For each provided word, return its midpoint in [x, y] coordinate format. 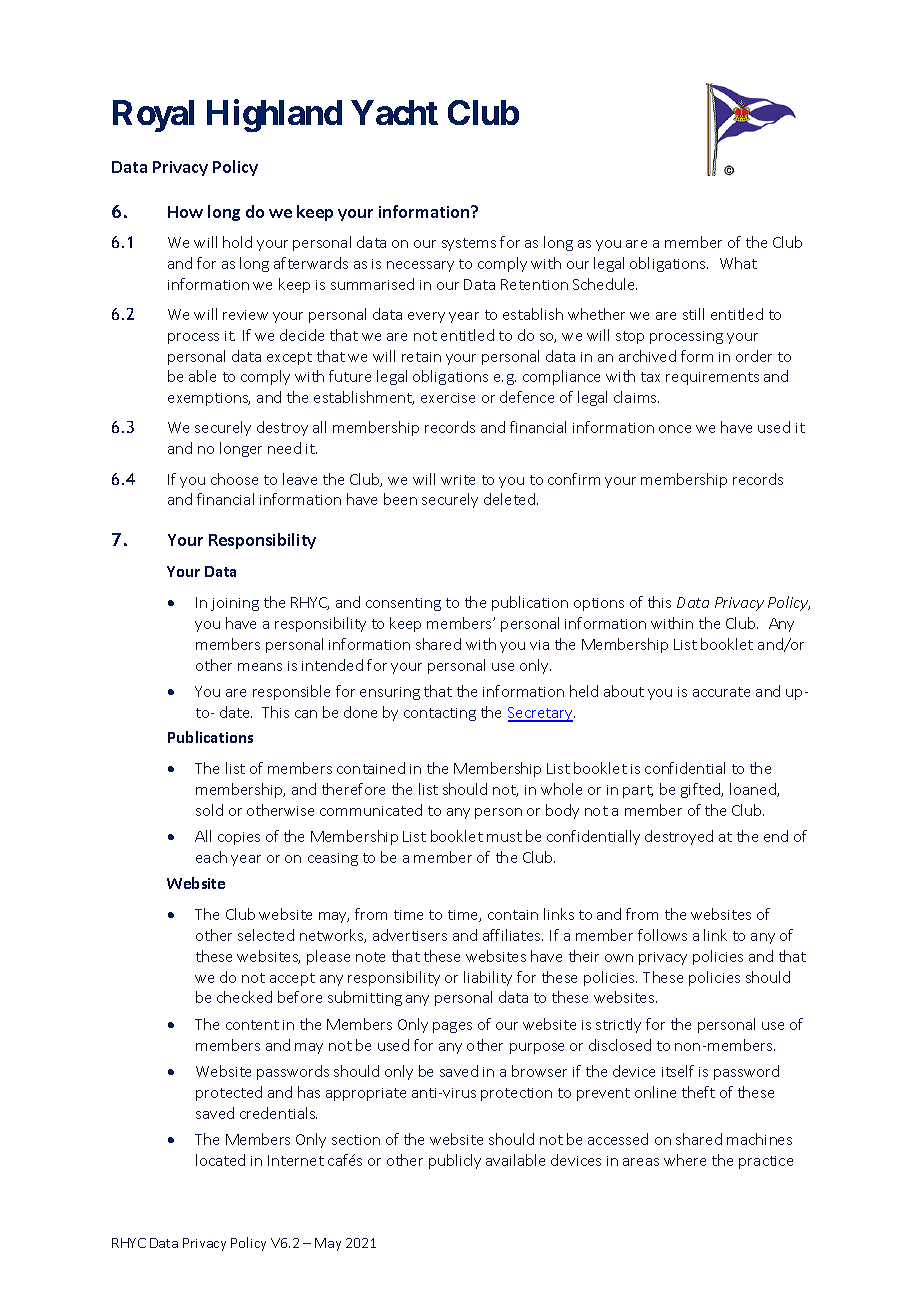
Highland [274, 116]
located [220, 1160]
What [738, 263]
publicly [455, 1161]
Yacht [394, 112]
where [685, 1160]
